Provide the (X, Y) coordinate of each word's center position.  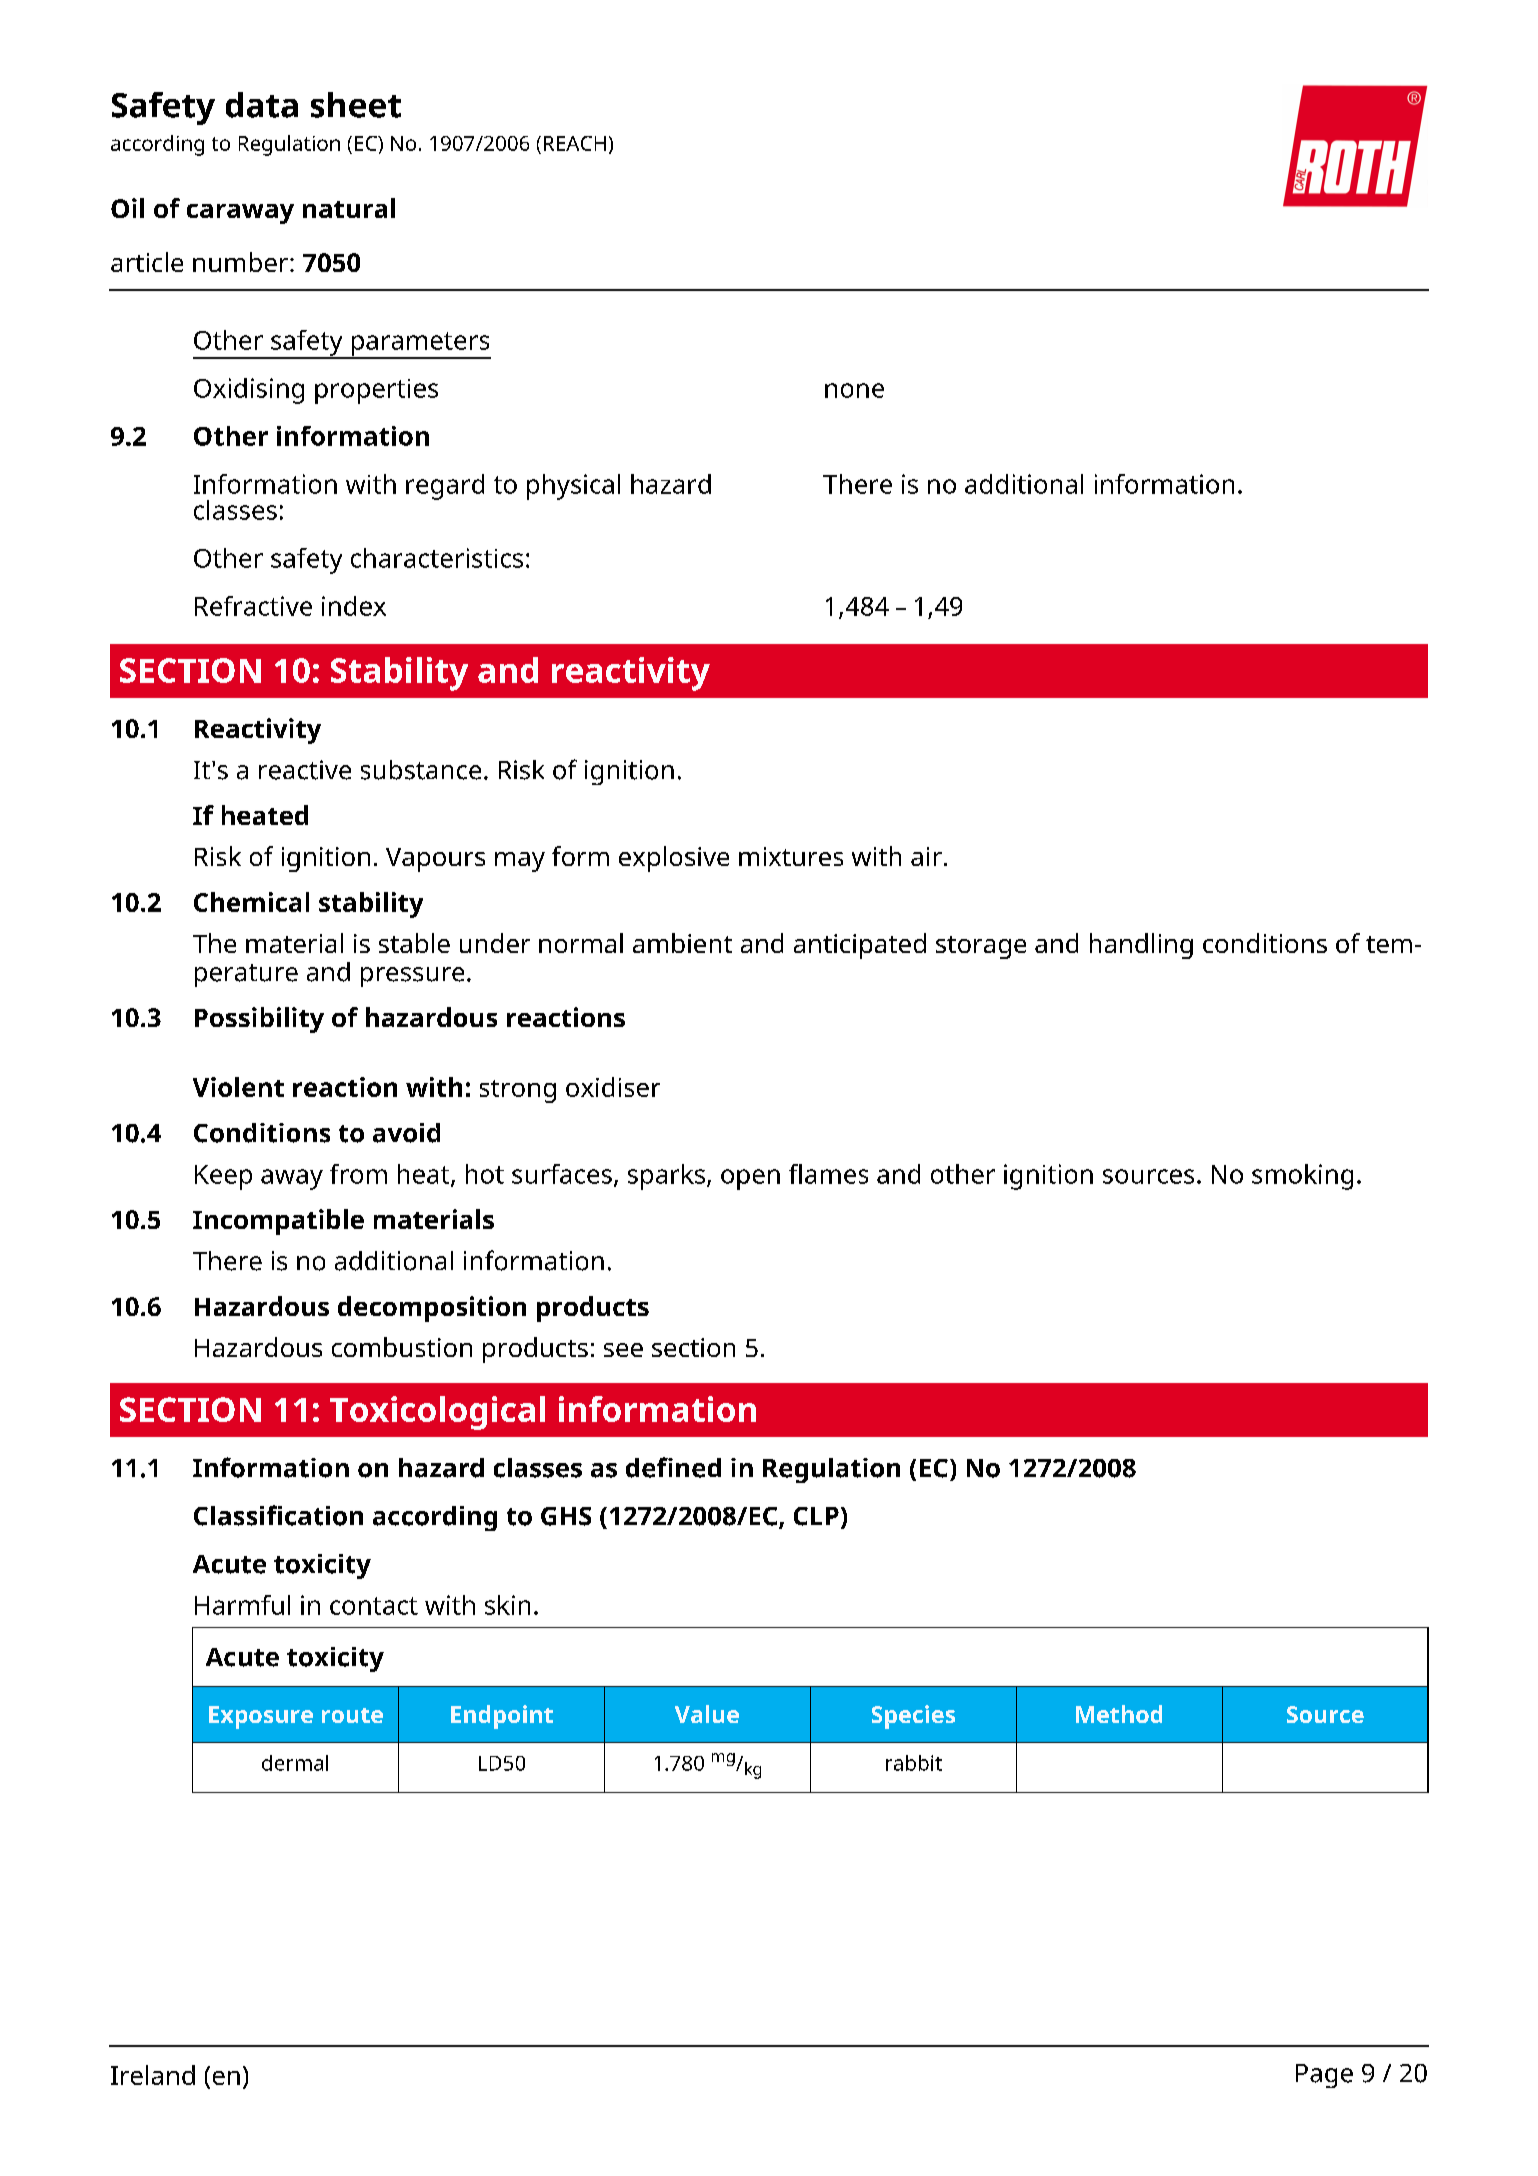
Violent (238, 1087)
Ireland (153, 2075)
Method (1119, 1714)
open (750, 1179)
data (262, 105)
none (854, 390)
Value (707, 1714)
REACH (575, 143)
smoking (1302, 1177)
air (926, 856)
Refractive (253, 606)
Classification (278, 1515)
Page (1324, 2076)
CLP (816, 1516)
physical (573, 487)
